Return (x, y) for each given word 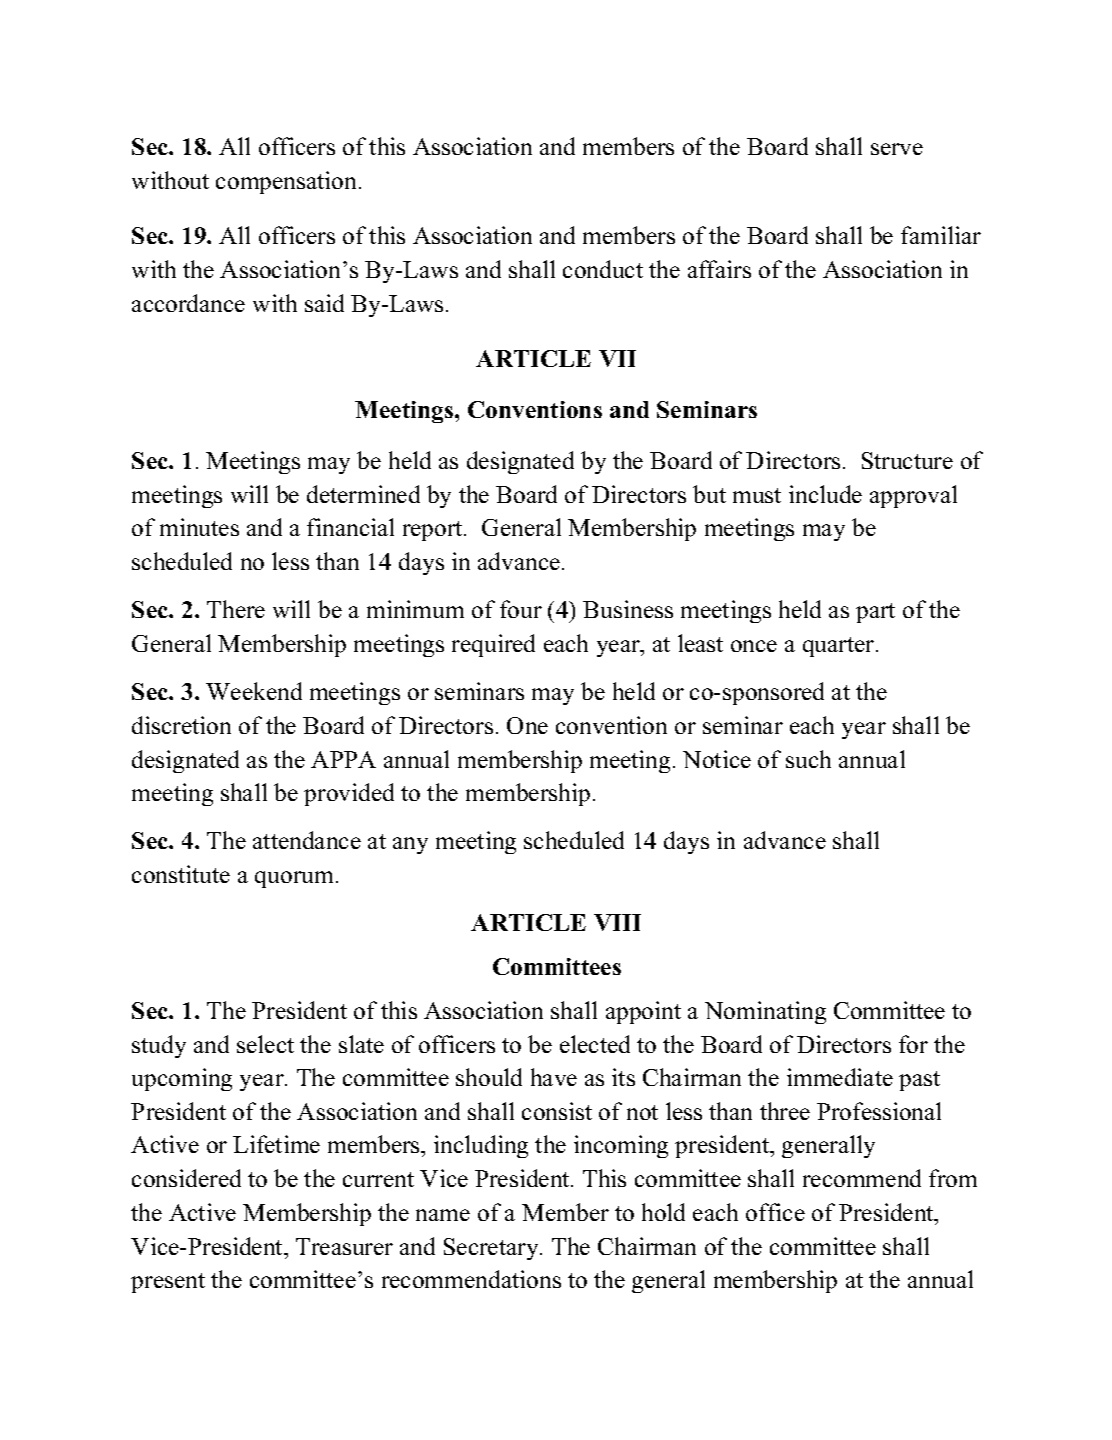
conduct (603, 269)
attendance (307, 840)
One (527, 725)
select (265, 1044)
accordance (188, 303)
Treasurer (344, 1246)
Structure (907, 460)
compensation (288, 182)
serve (897, 149)
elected (595, 1044)
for (913, 1044)
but (709, 494)
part (875, 613)
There (236, 609)
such (808, 759)
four (521, 609)
